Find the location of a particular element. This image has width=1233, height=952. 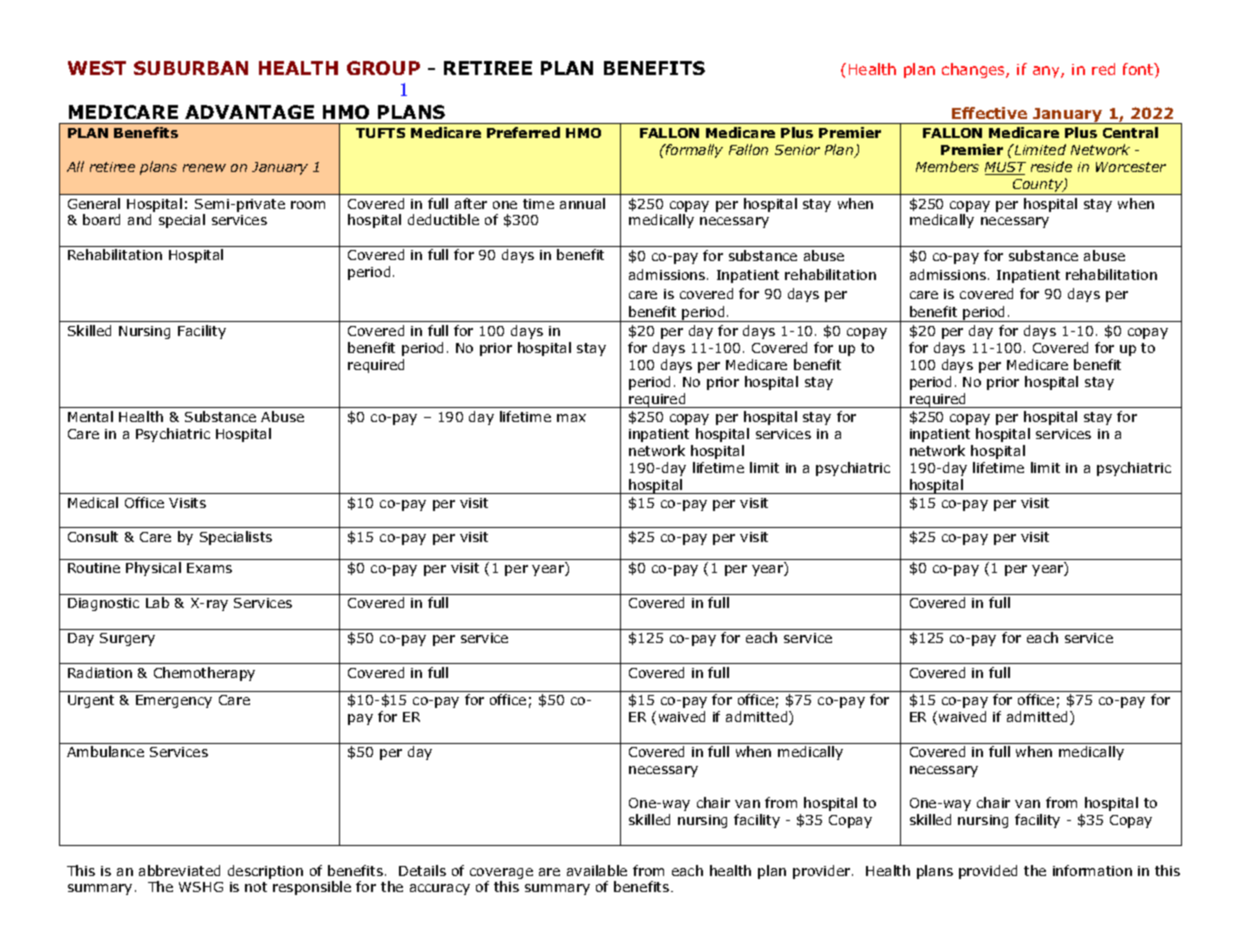

Consult is located at coordinates (93, 536).
